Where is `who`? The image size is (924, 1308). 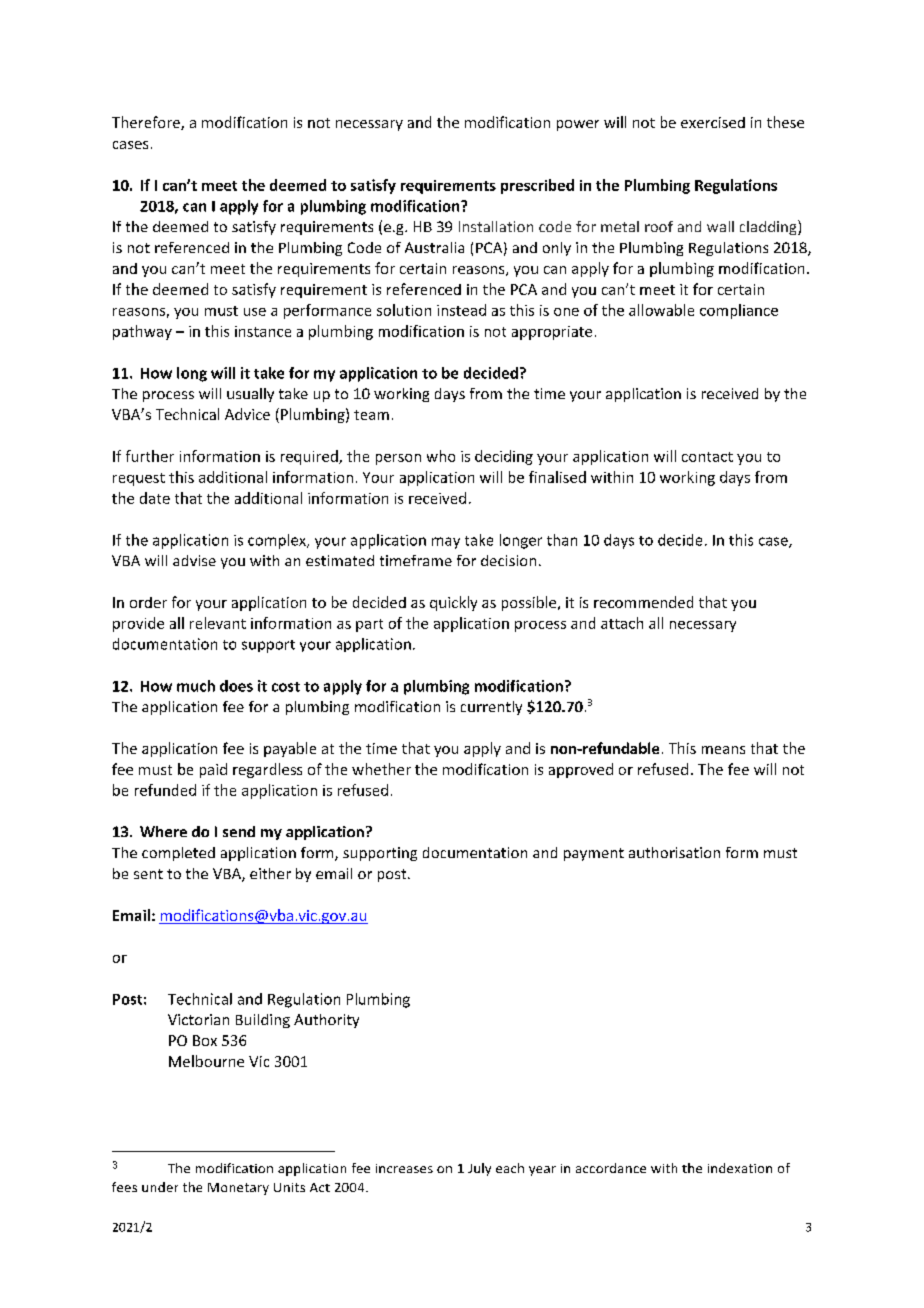
who is located at coordinates (441, 456).
